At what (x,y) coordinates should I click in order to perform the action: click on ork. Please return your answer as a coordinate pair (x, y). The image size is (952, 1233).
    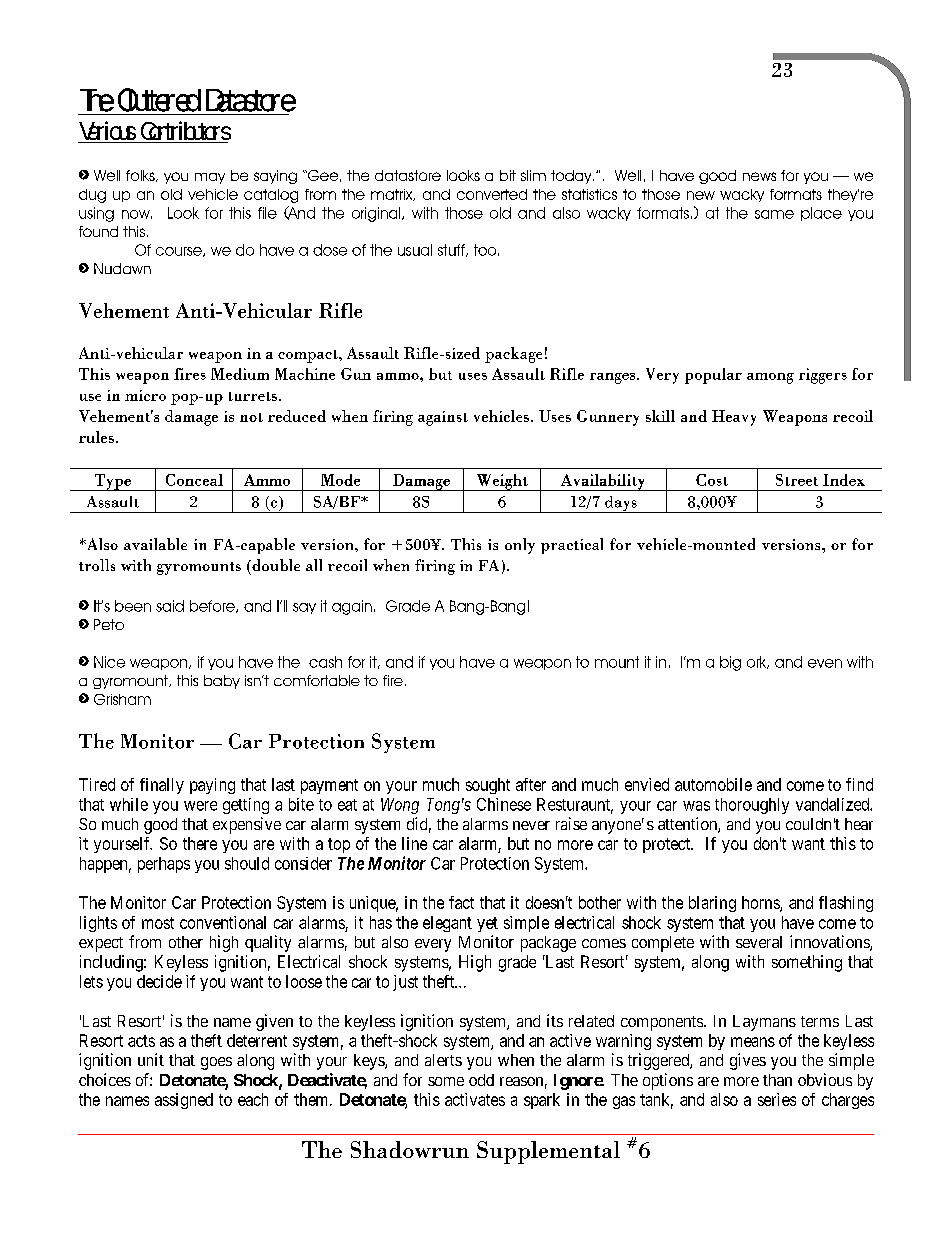
    Looking at the image, I should click on (758, 662).
